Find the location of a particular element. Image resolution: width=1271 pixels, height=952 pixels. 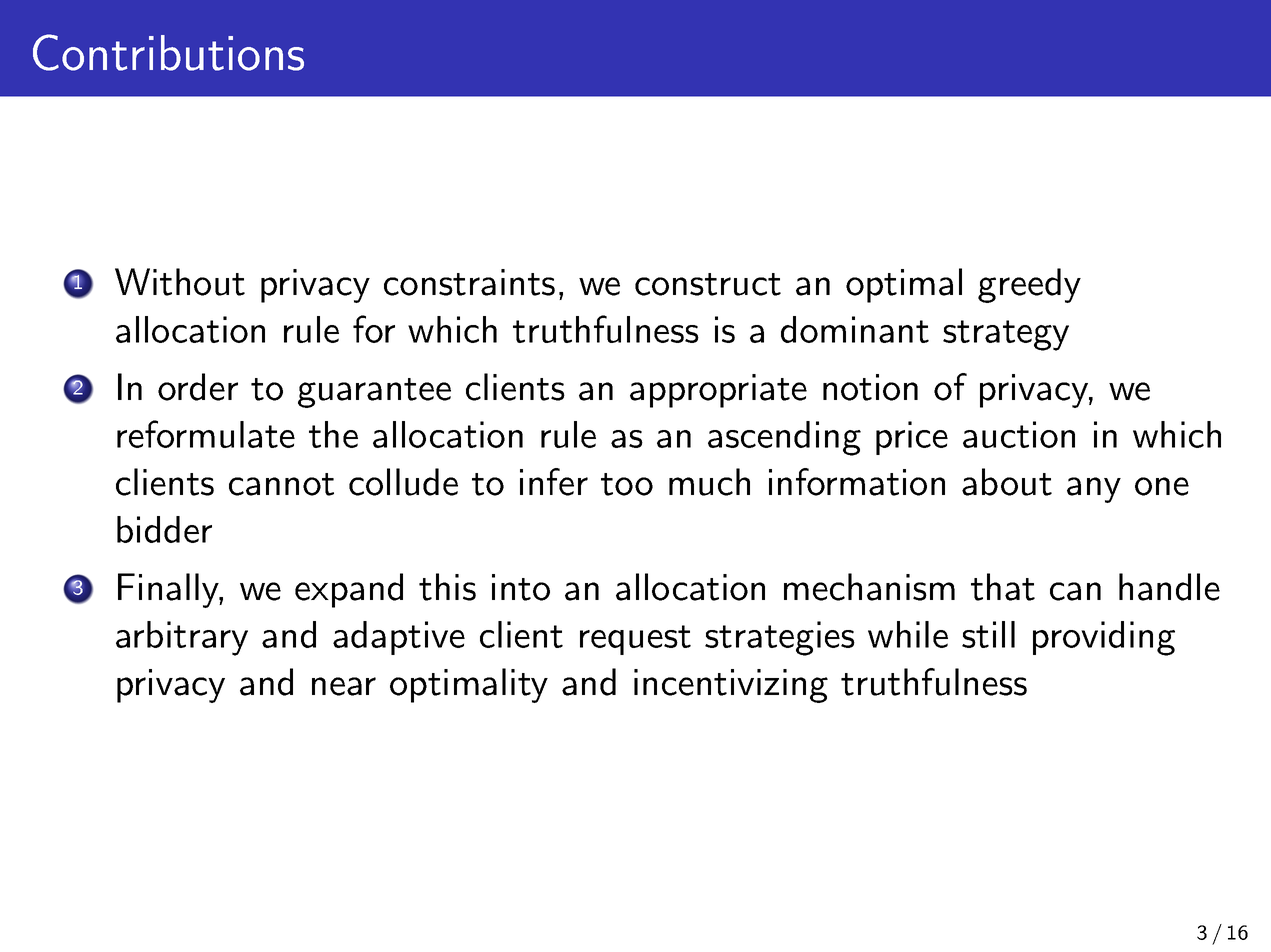

notion is located at coordinates (870, 387).
